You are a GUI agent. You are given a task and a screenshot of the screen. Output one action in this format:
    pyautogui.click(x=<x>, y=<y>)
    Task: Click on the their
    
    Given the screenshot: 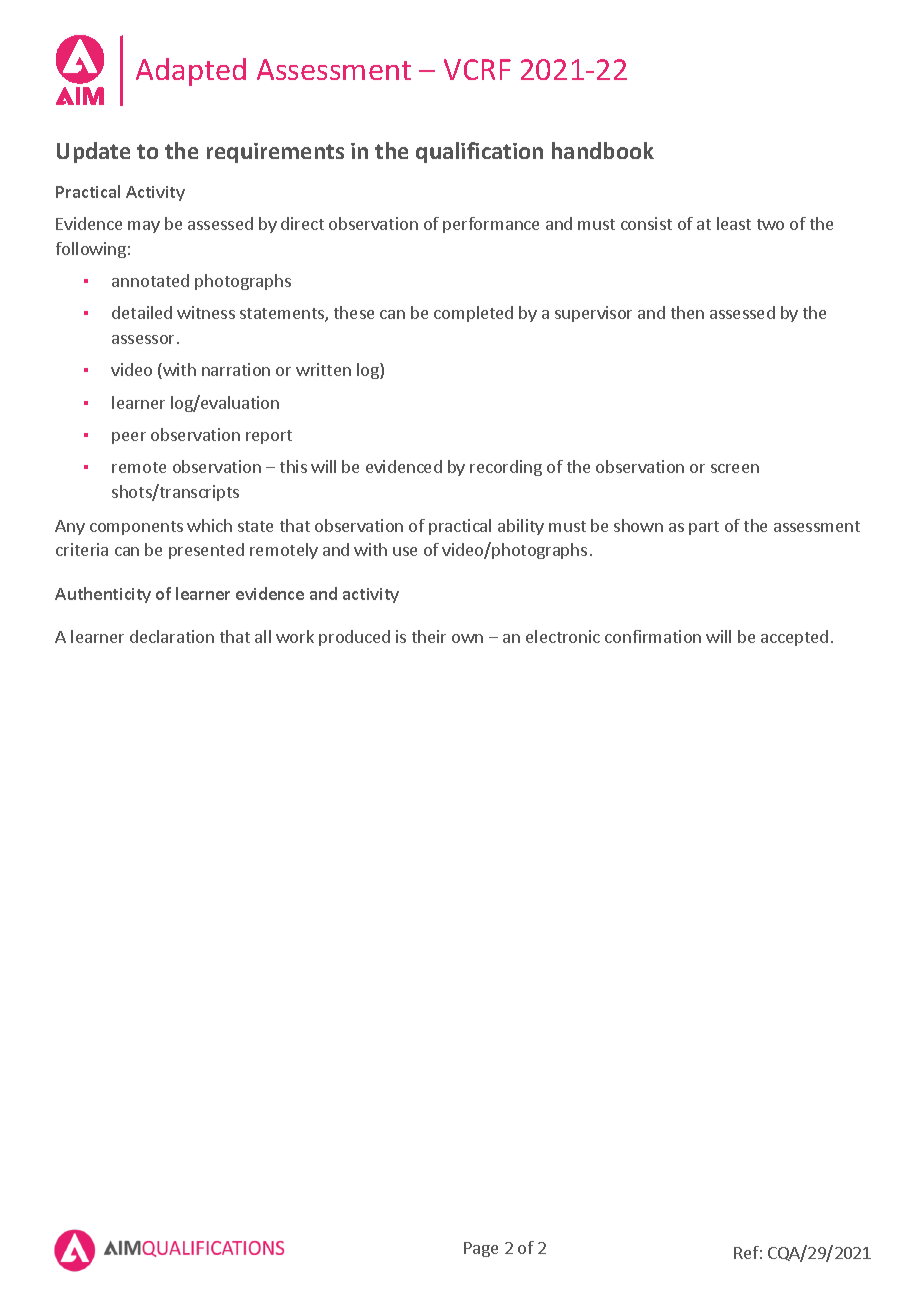 What is the action you would take?
    pyautogui.click(x=429, y=636)
